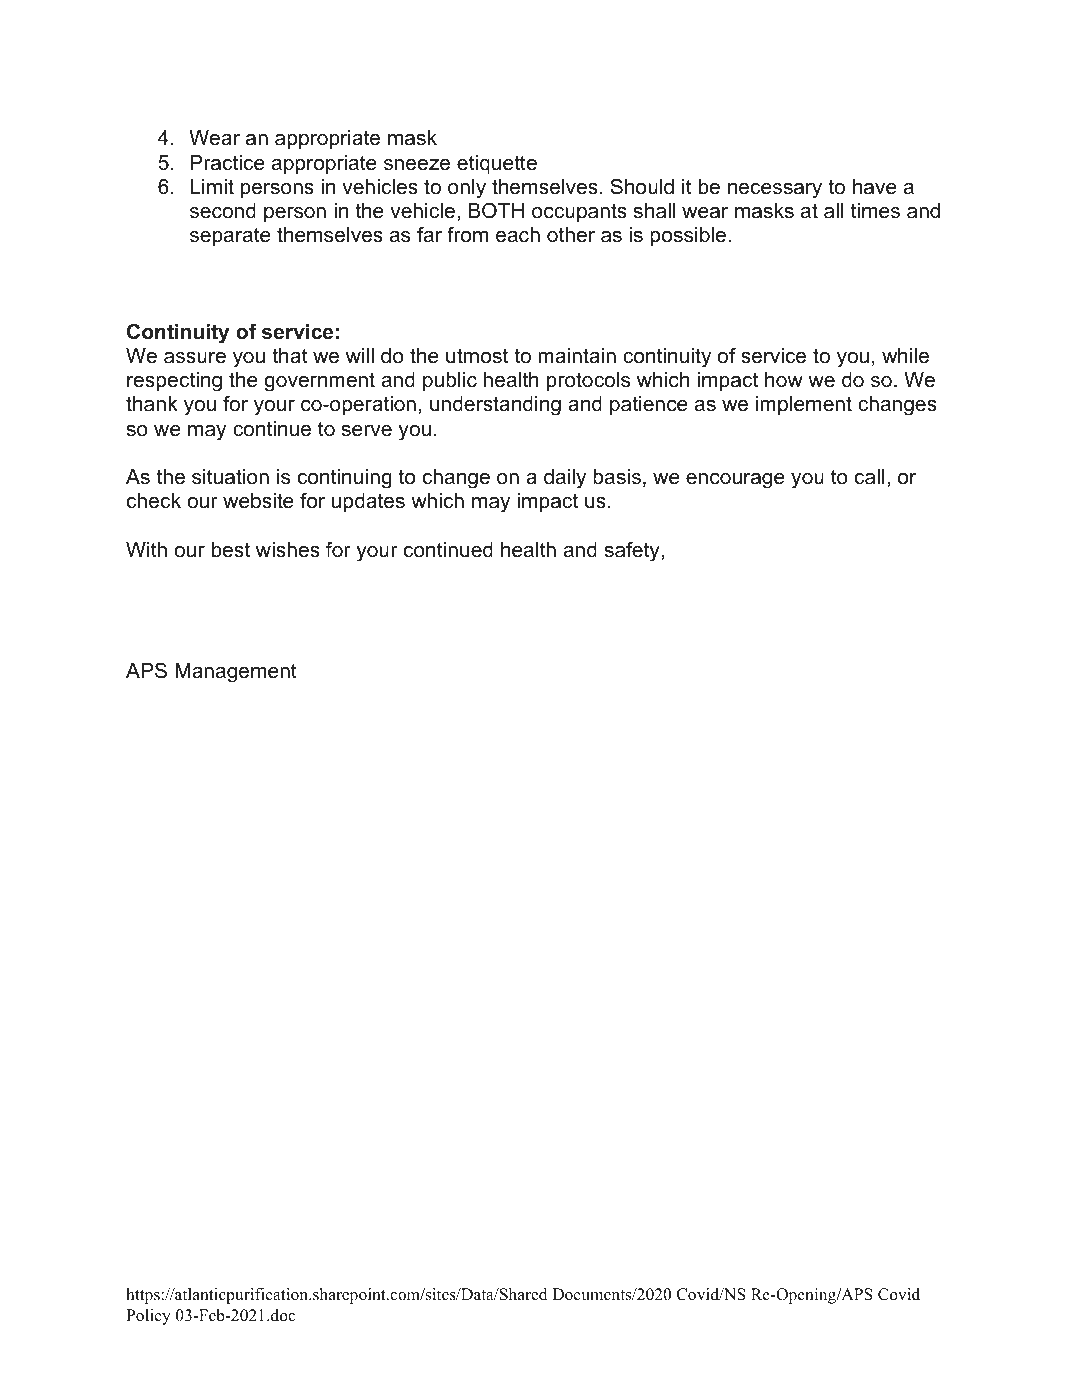 The height and width of the screenshot is (1388, 1073). Describe the element at coordinates (869, 477) in the screenshot. I see `call` at that location.
